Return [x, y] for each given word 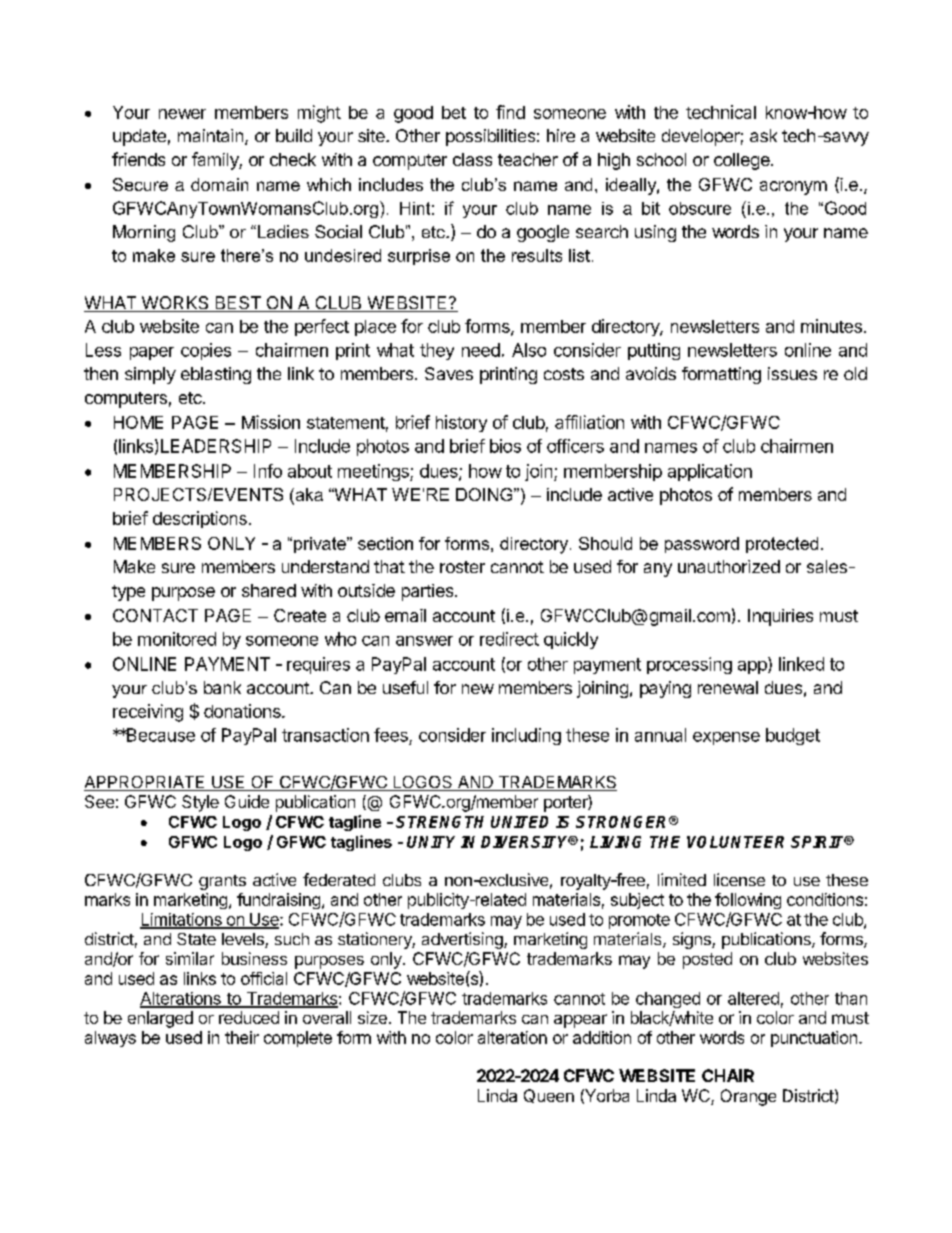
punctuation [814, 1039]
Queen [549, 1096]
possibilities [490, 137]
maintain [210, 135]
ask [763, 135]
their [242, 1037]
